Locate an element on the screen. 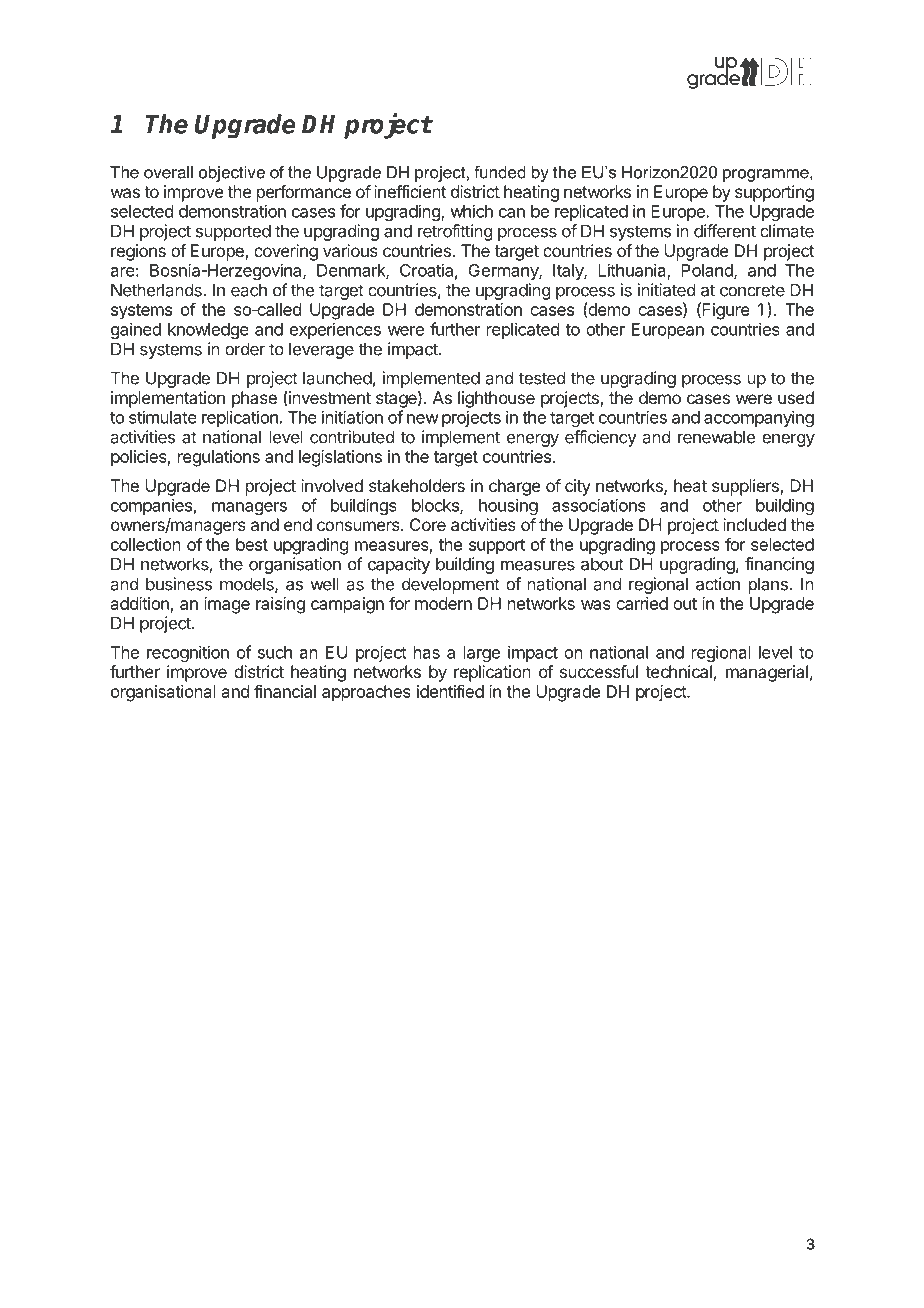  renewable is located at coordinates (716, 437).
